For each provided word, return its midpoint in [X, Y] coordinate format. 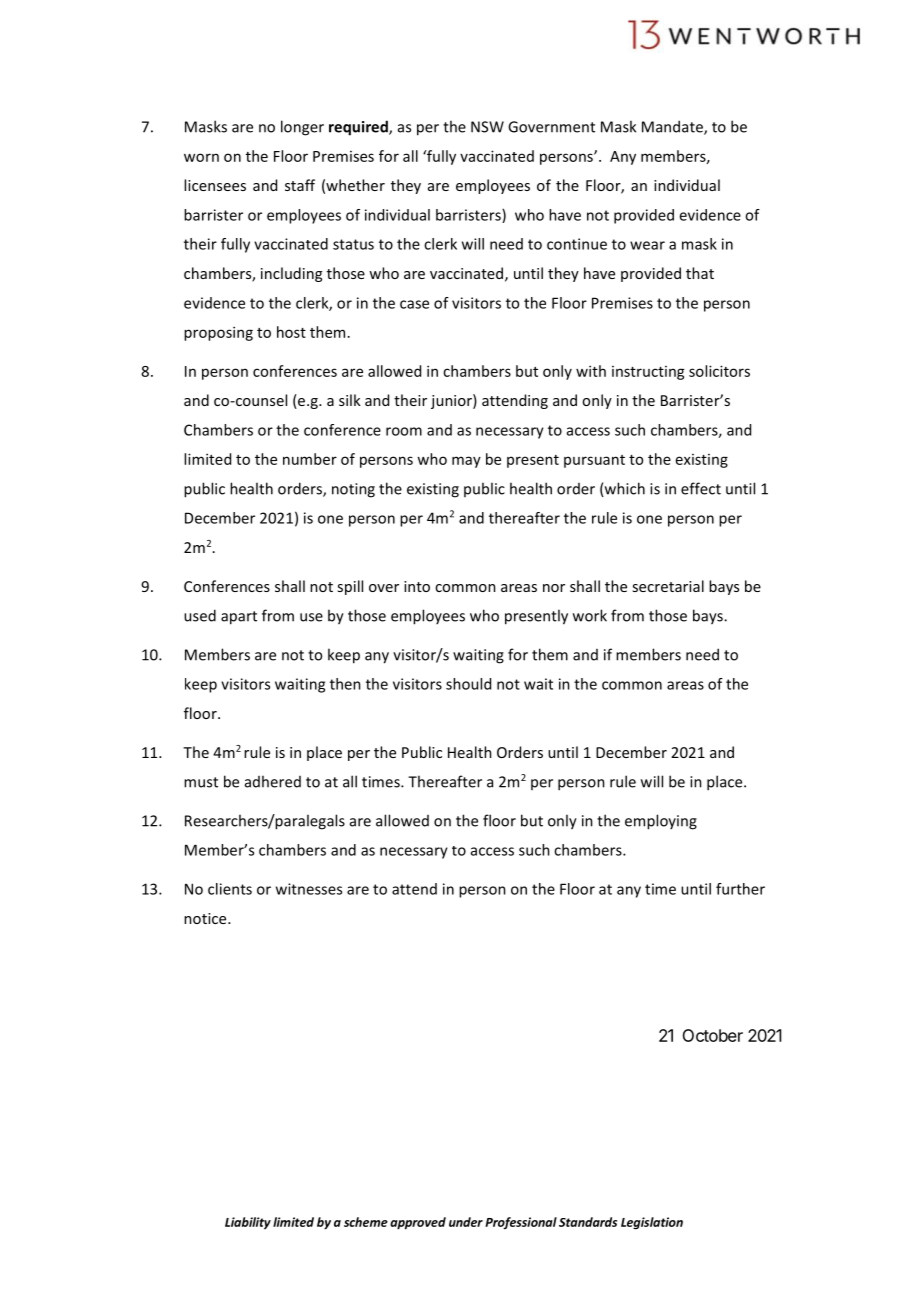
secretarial [668, 586]
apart [239, 618]
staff [300, 185]
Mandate [673, 127]
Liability [248, 1223]
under [466, 1222]
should [468, 684]
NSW [487, 127]
